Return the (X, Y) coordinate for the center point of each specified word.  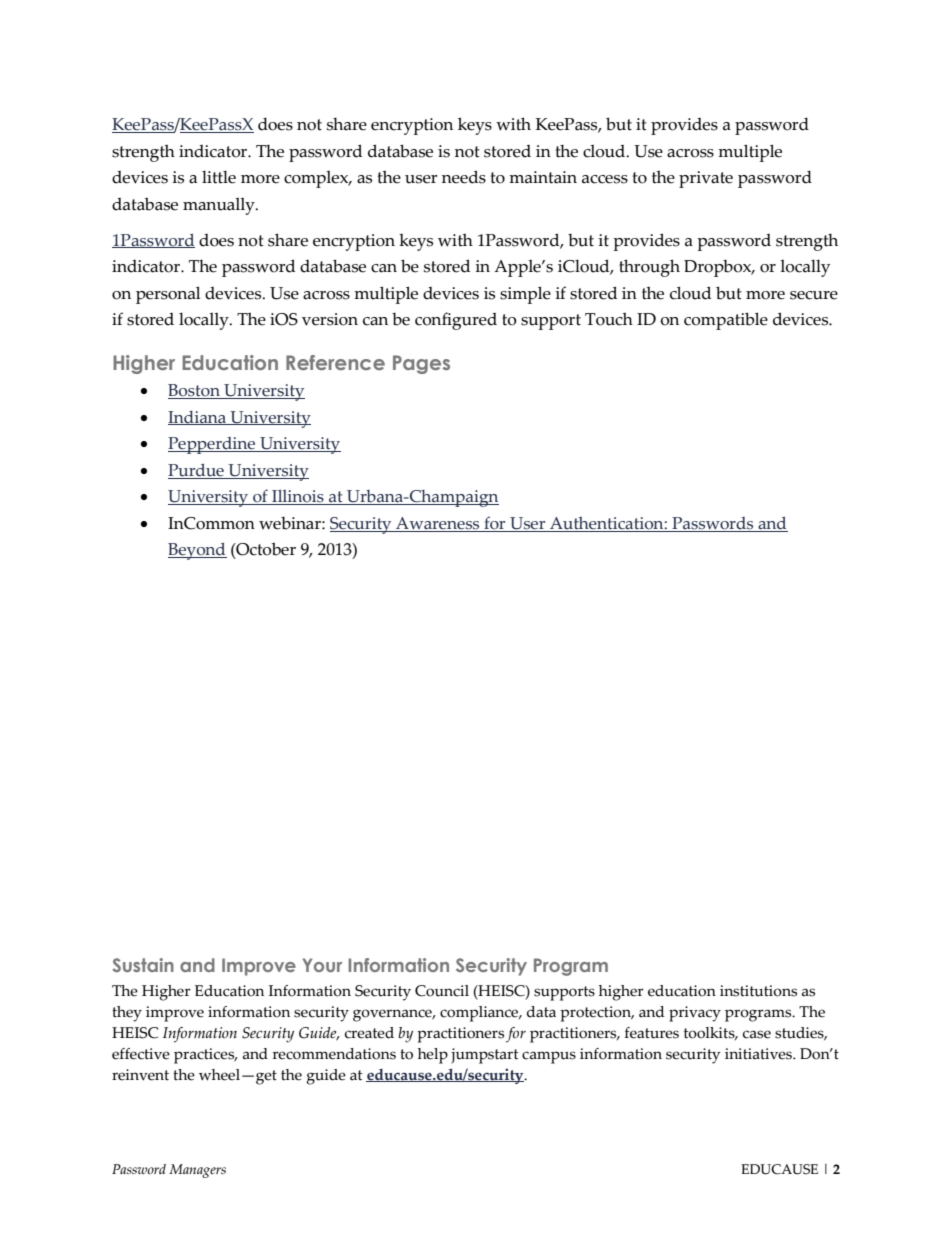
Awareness (438, 524)
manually (220, 206)
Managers (197, 1171)
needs (464, 177)
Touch (609, 319)
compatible (726, 321)
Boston (195, 391)
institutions (758, 991)
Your (322, 965)
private (706, 179)
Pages (421, 364)
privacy (695, 1014)
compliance (480, 1014)
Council (442, 991)
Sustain (143, 965)
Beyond (197, 551)
